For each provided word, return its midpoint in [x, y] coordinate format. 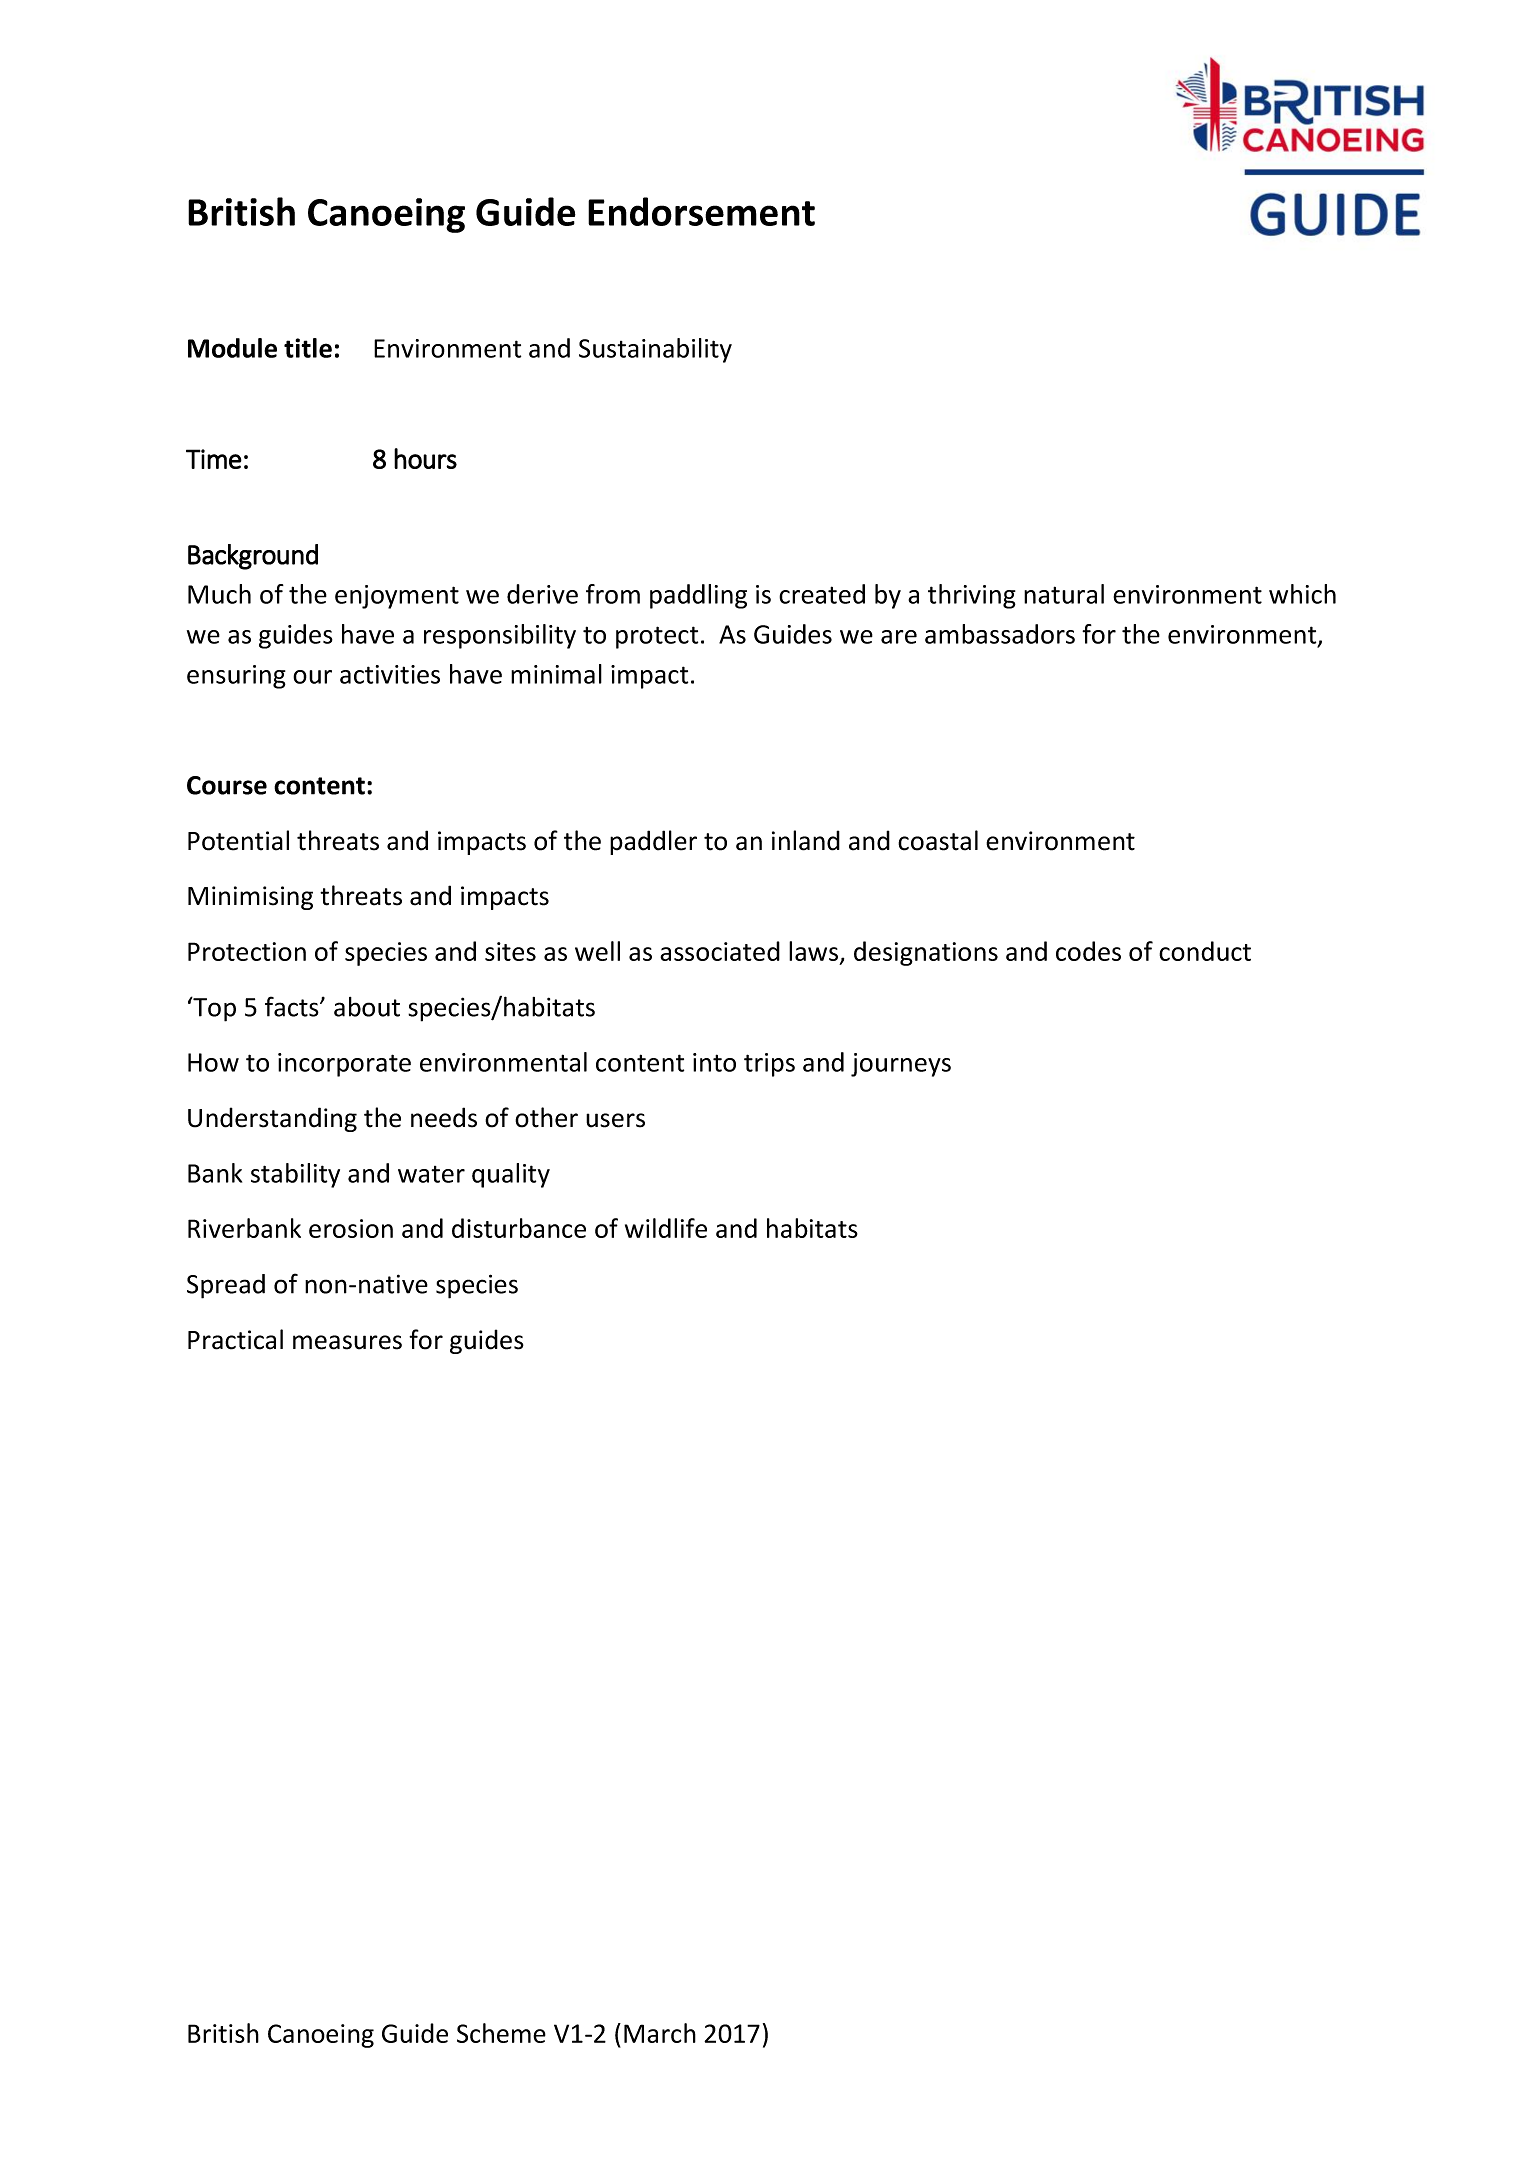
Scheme [501, 2033]
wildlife [666, 1228]
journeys [901, 1065]
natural [1064, 594]
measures [347, 1342]
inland [806, 840]
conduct [1205, 951]
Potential [238, 840]
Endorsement [701, 211]
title [308, 348]
